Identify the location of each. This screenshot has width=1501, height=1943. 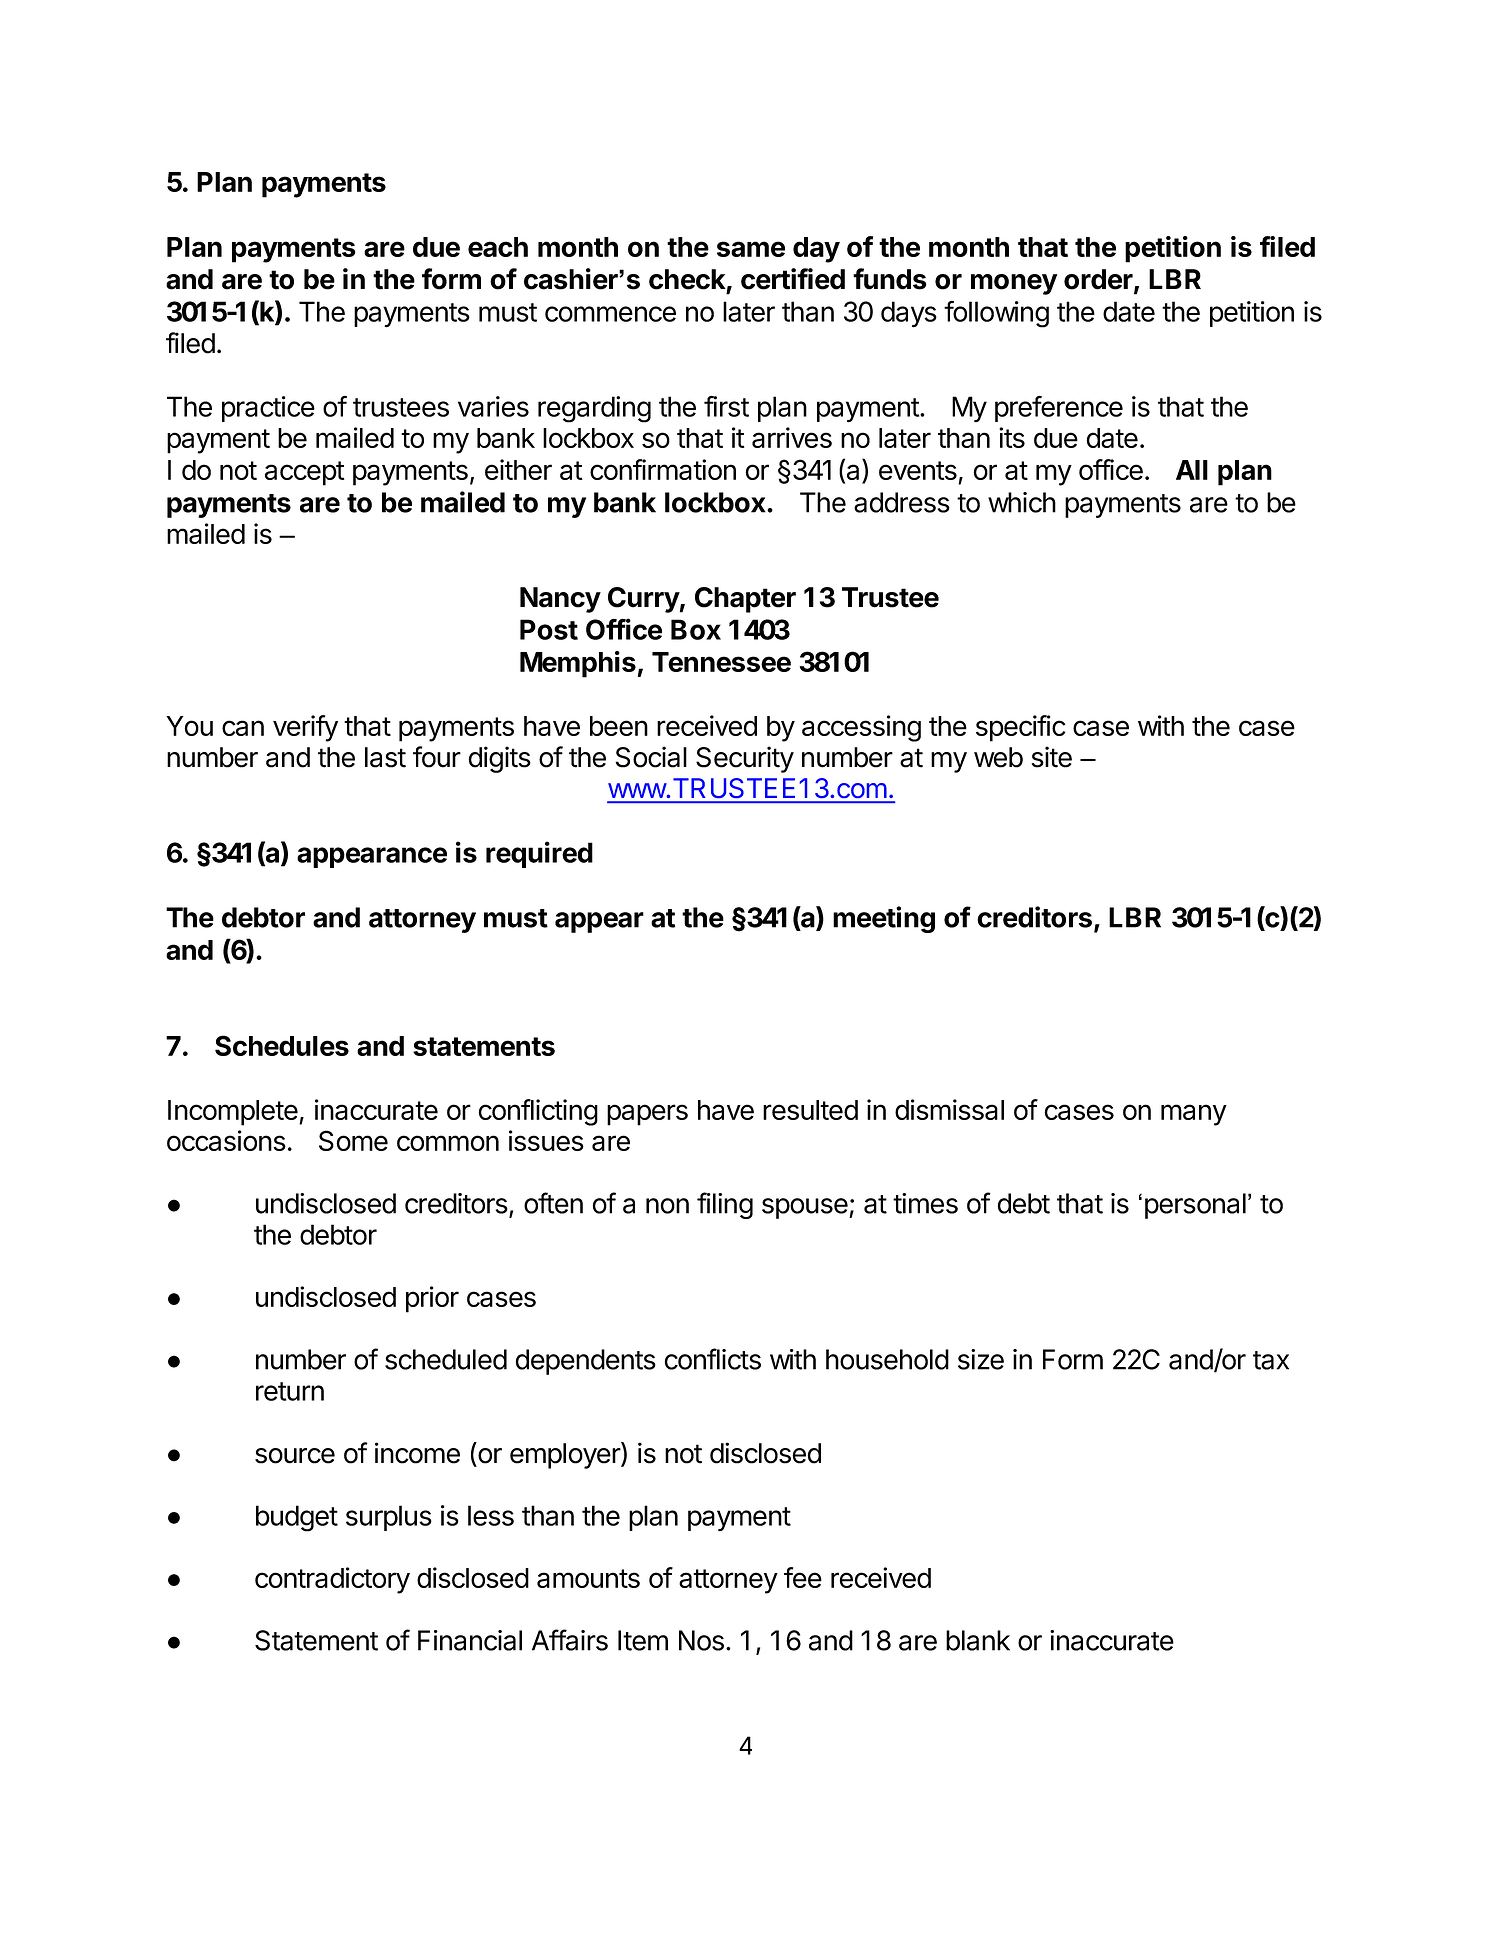
(498, 247).
